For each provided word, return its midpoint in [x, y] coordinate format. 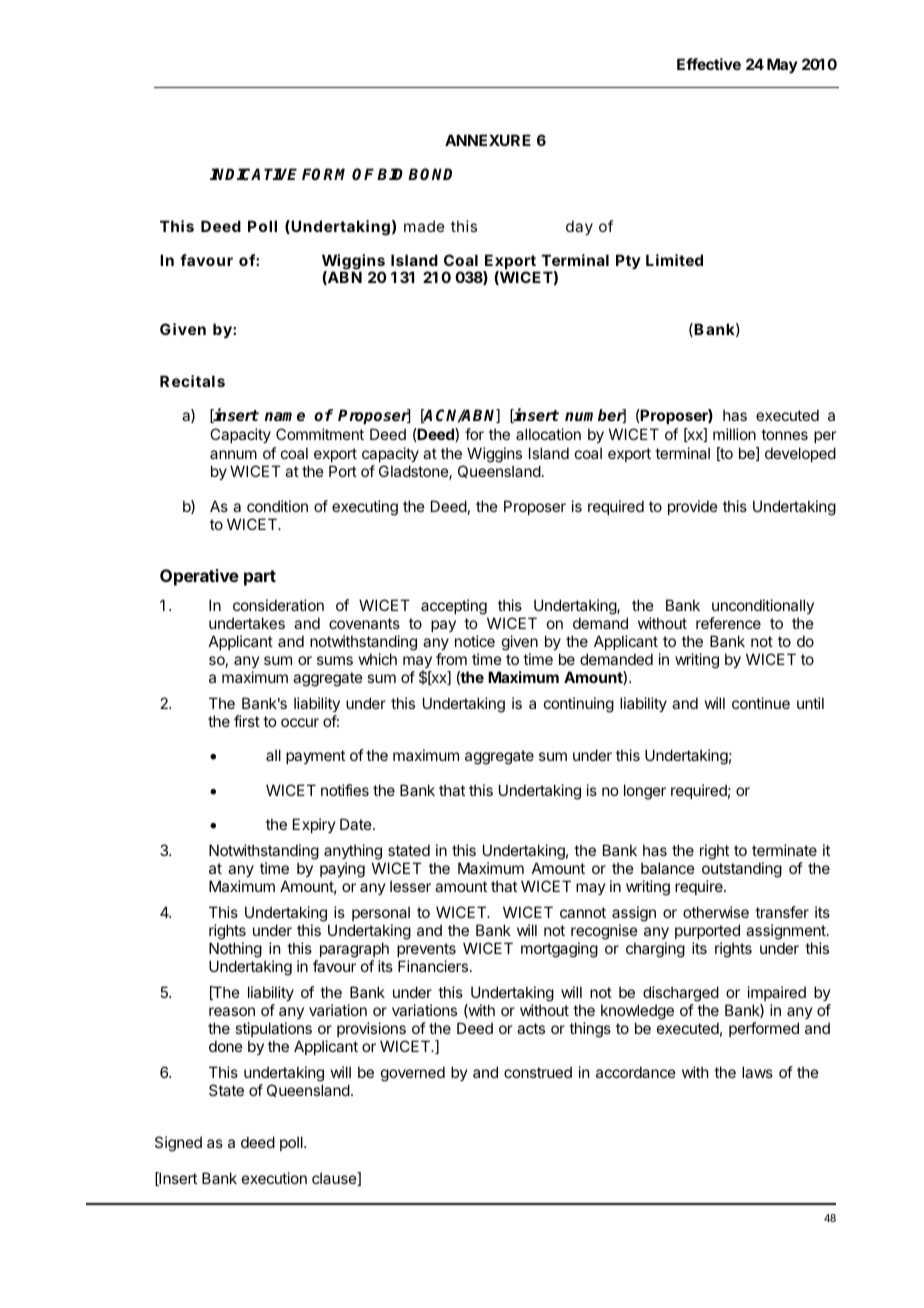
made [424, 226]
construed [538, 1072]
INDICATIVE [253, 174]
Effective [709, 64]
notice [475, 641]
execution [274, 1178]
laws [757, 1072]
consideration [278, 605]
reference [728, 623]
